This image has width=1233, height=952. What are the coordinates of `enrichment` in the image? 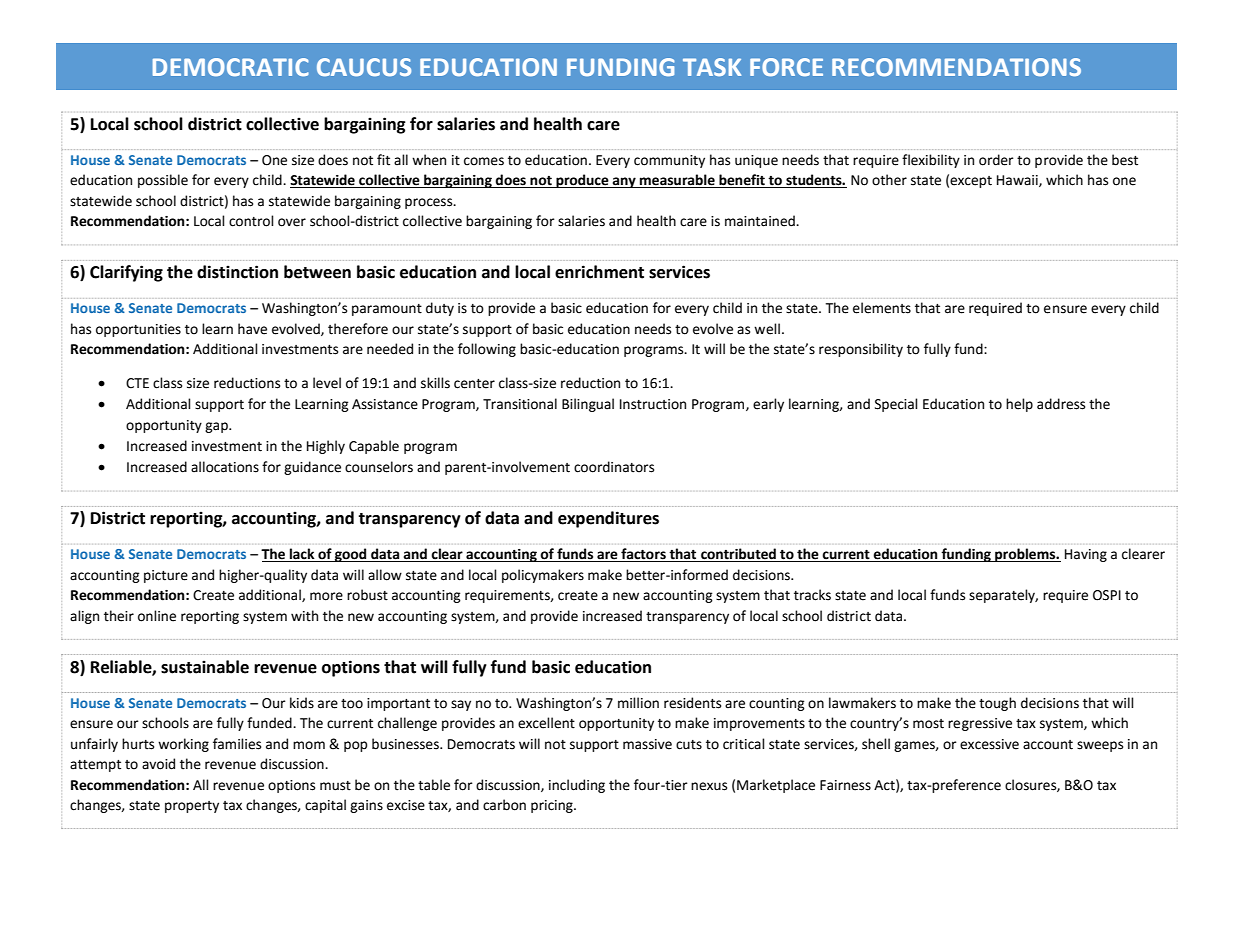 It's located at (599, 272).
